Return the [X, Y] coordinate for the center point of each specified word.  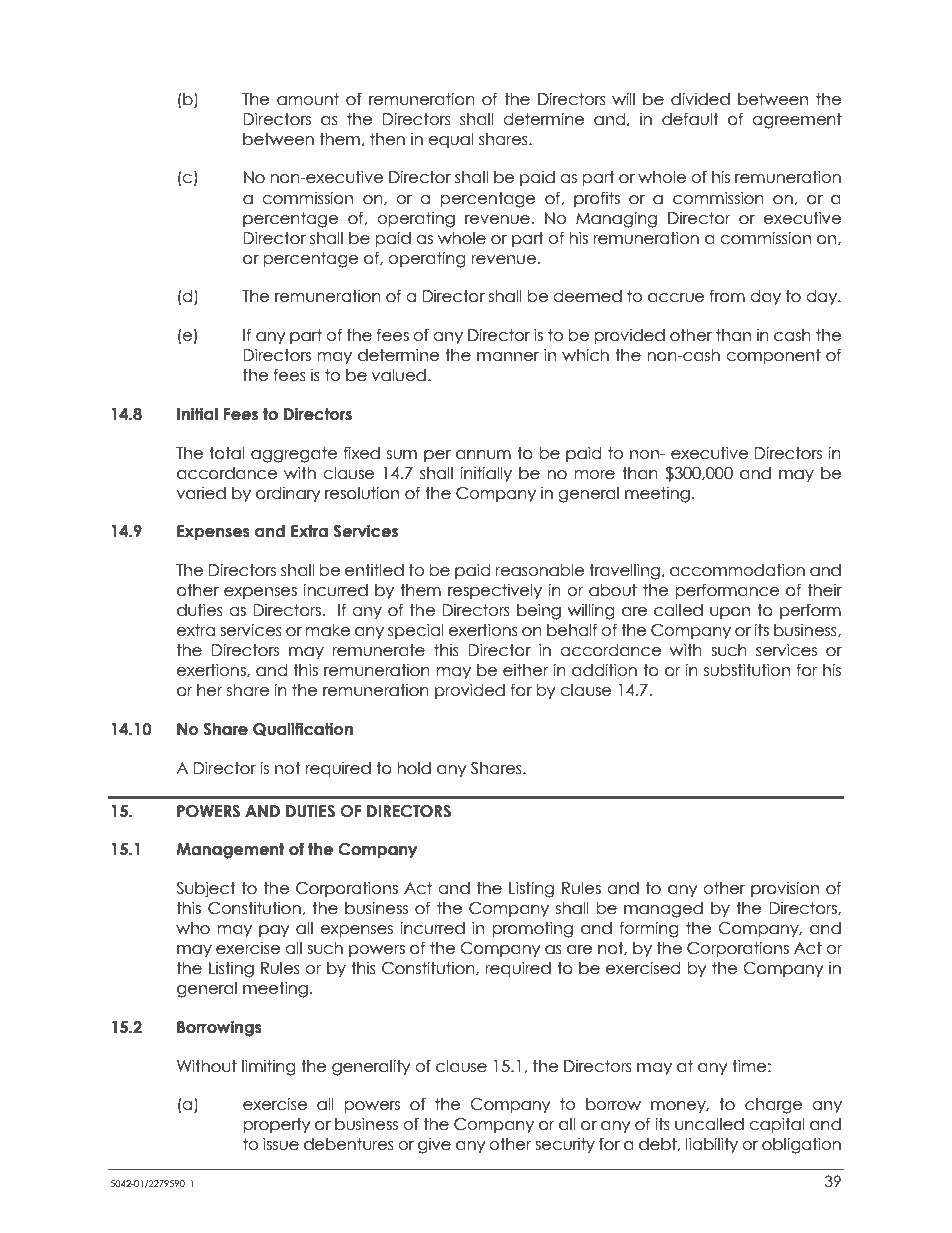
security [565, 1145]
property [276, 1125]
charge [773, 1106]
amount [308, 99]
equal [450, 140]
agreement [797, 121]
